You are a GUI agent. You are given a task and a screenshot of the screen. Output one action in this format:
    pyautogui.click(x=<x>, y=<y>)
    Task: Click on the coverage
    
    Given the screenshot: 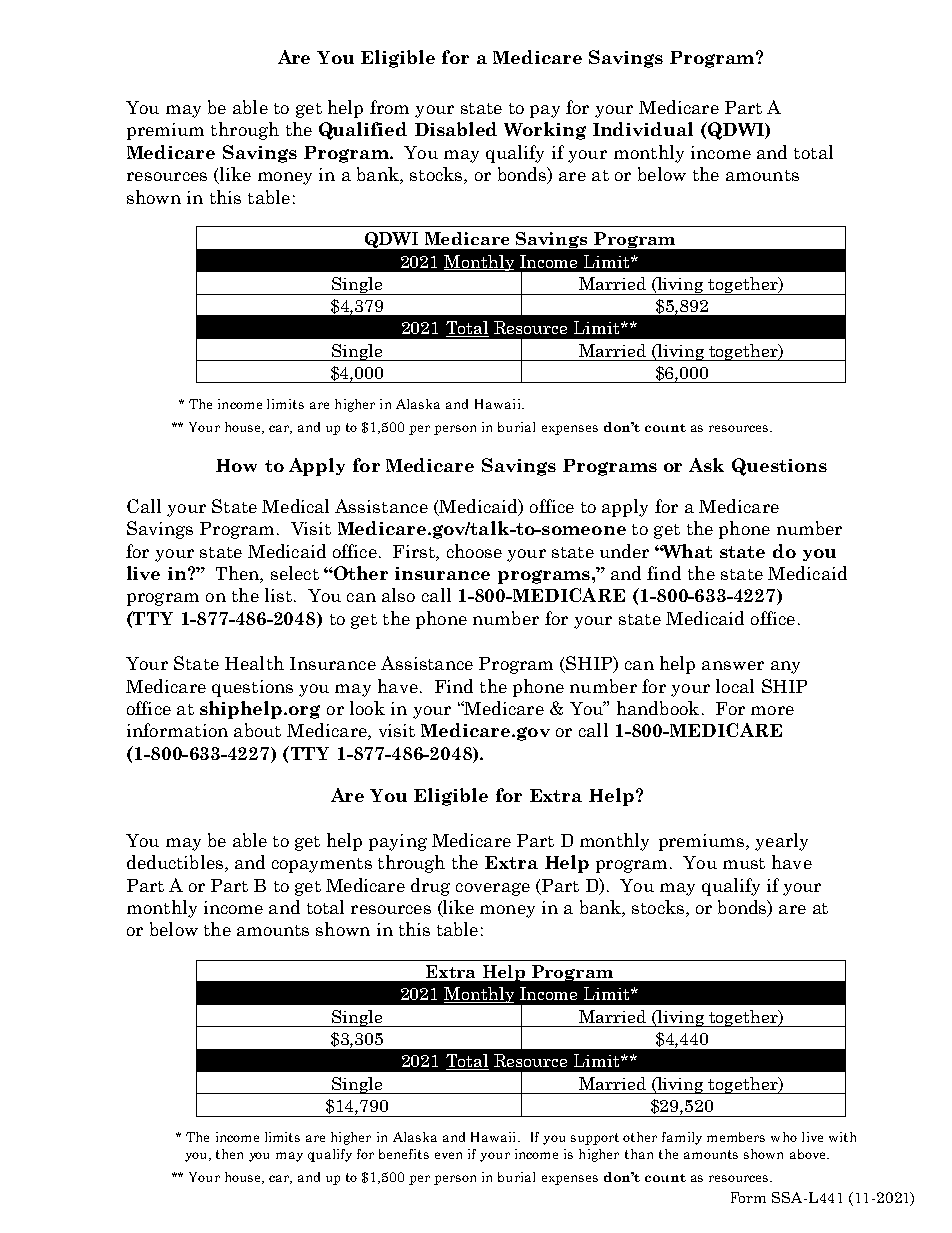 What is the action you would take?
    pyautogui.click(x=493, y=889)
